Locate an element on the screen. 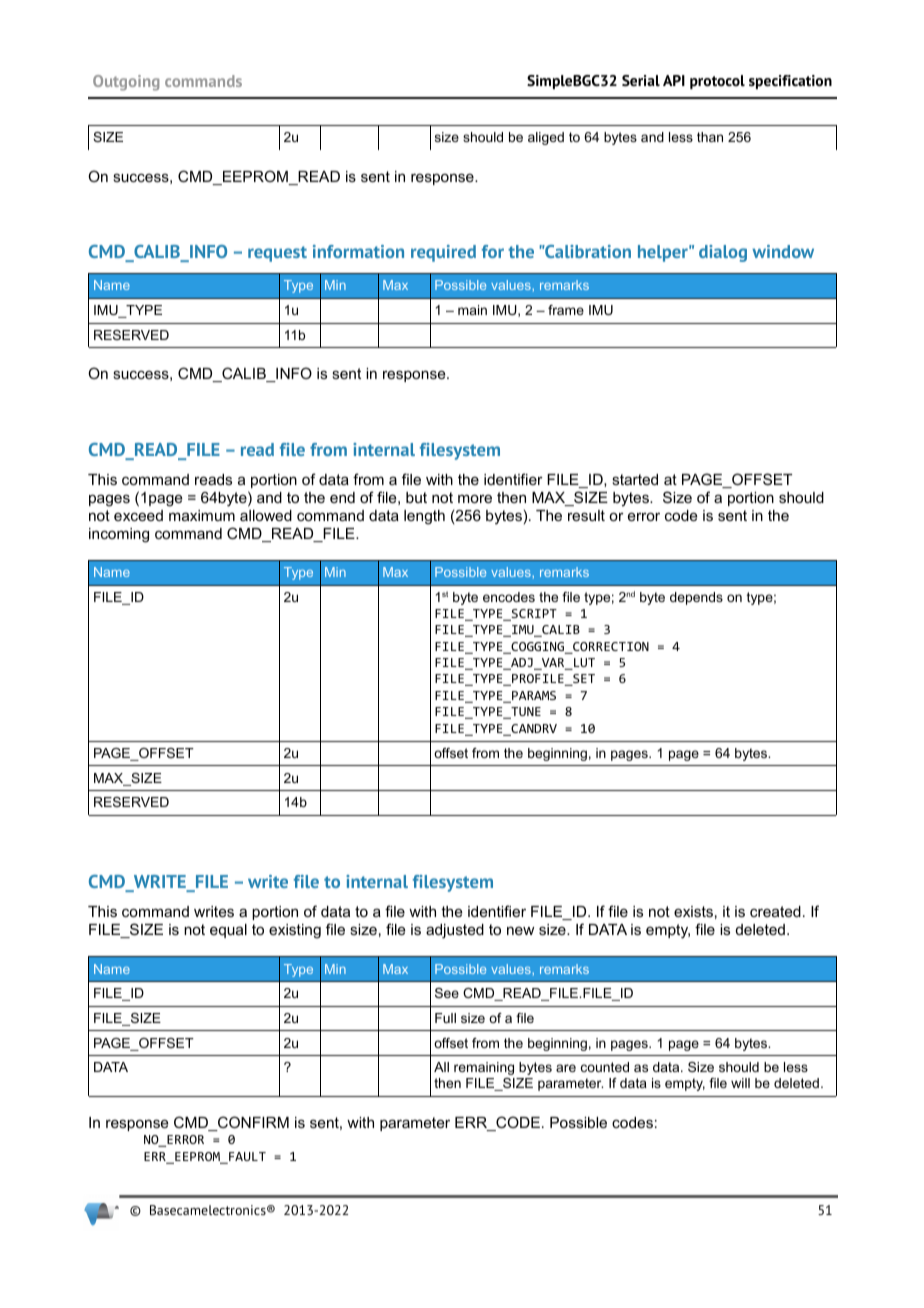 This screenshot has width=924, height=1308. Outgoing is located at coordinates (126, 83).
